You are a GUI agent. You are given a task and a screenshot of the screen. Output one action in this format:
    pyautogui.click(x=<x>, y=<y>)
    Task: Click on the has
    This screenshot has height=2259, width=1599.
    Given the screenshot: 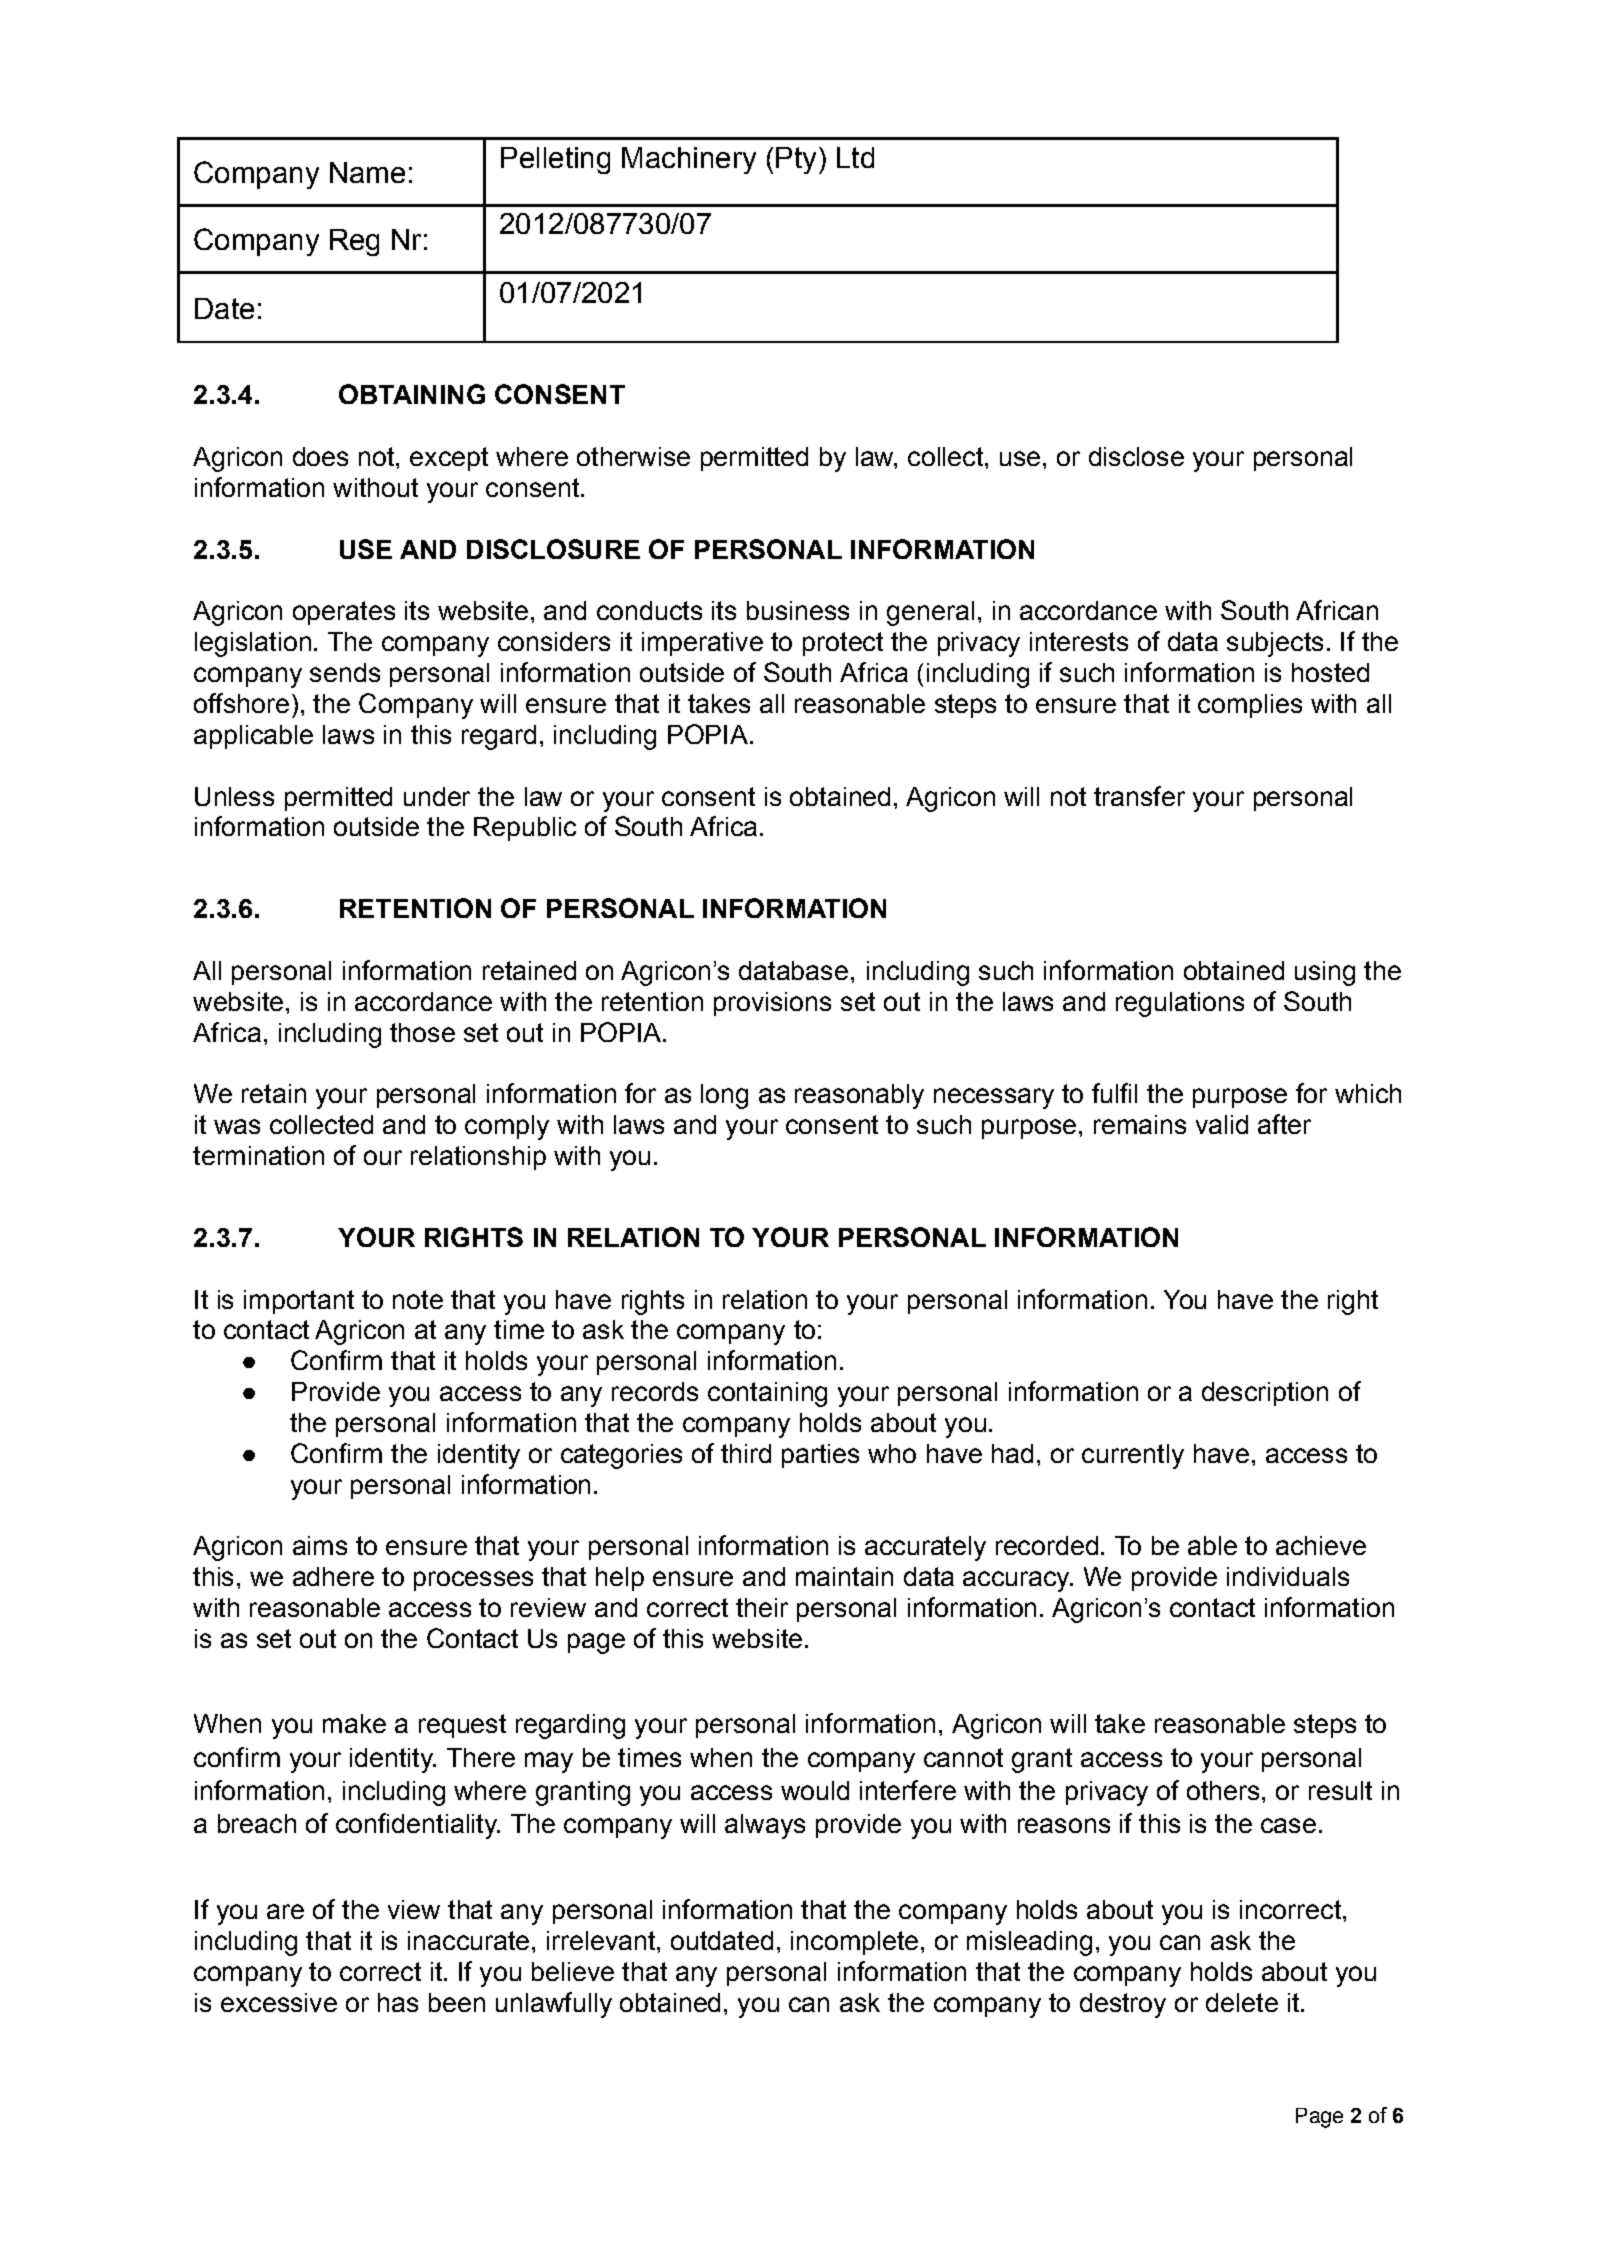 What is the action you would take?
    pyautogui.click(x=398, y=2002)
